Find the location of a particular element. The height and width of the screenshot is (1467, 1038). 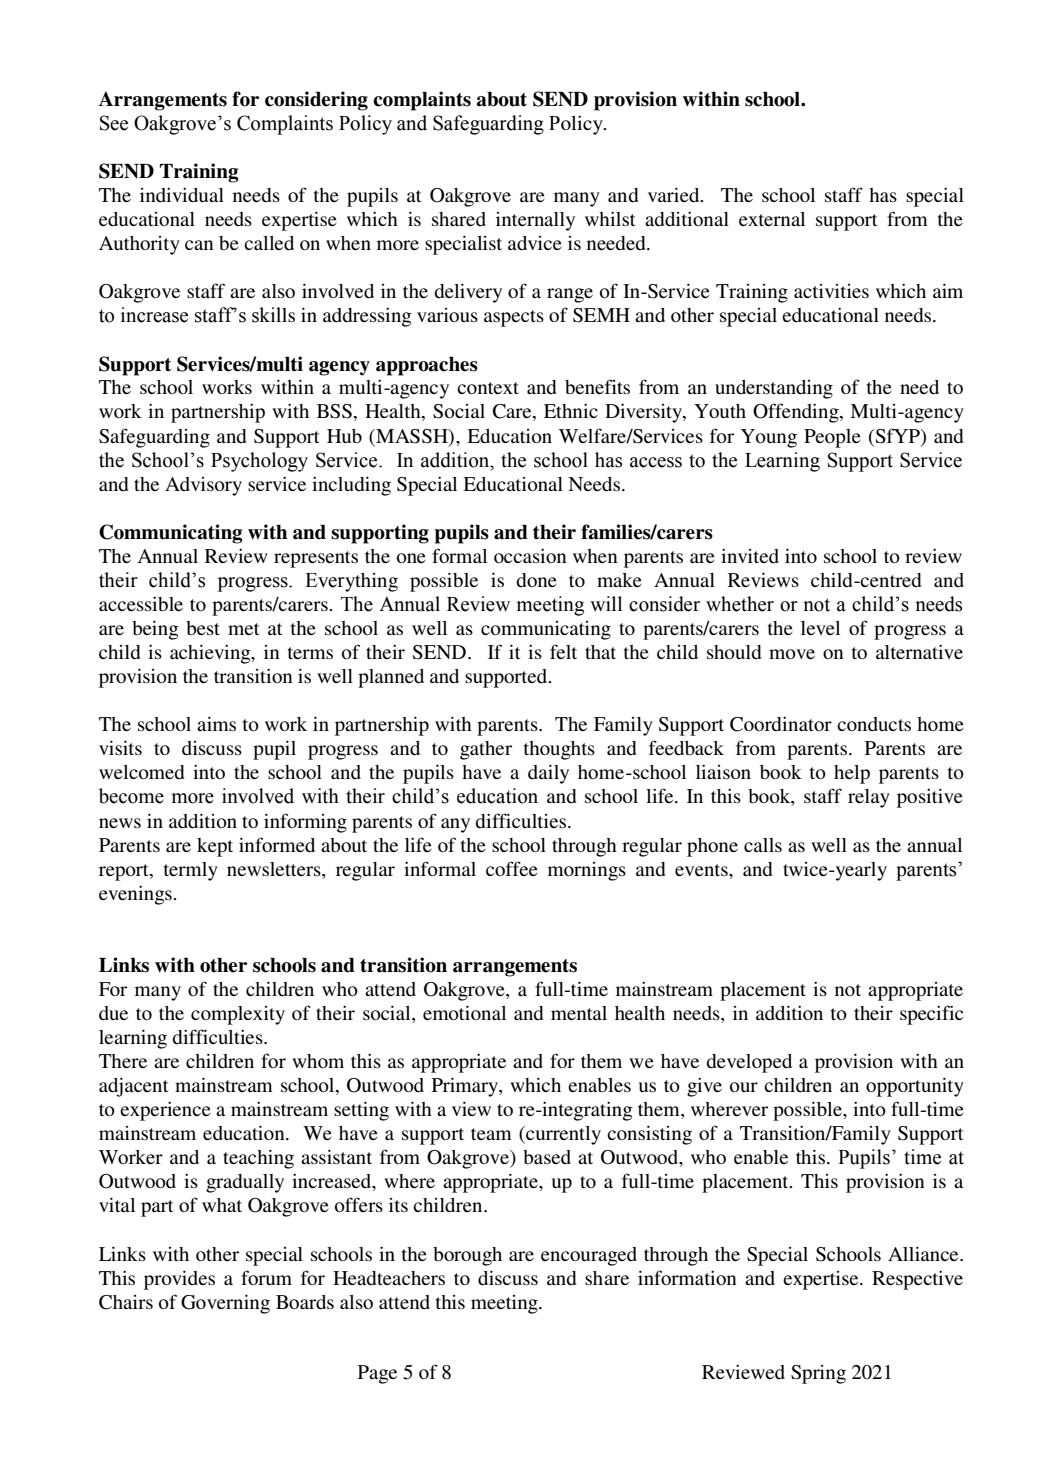

gather is located at coordinates (486, 750).
